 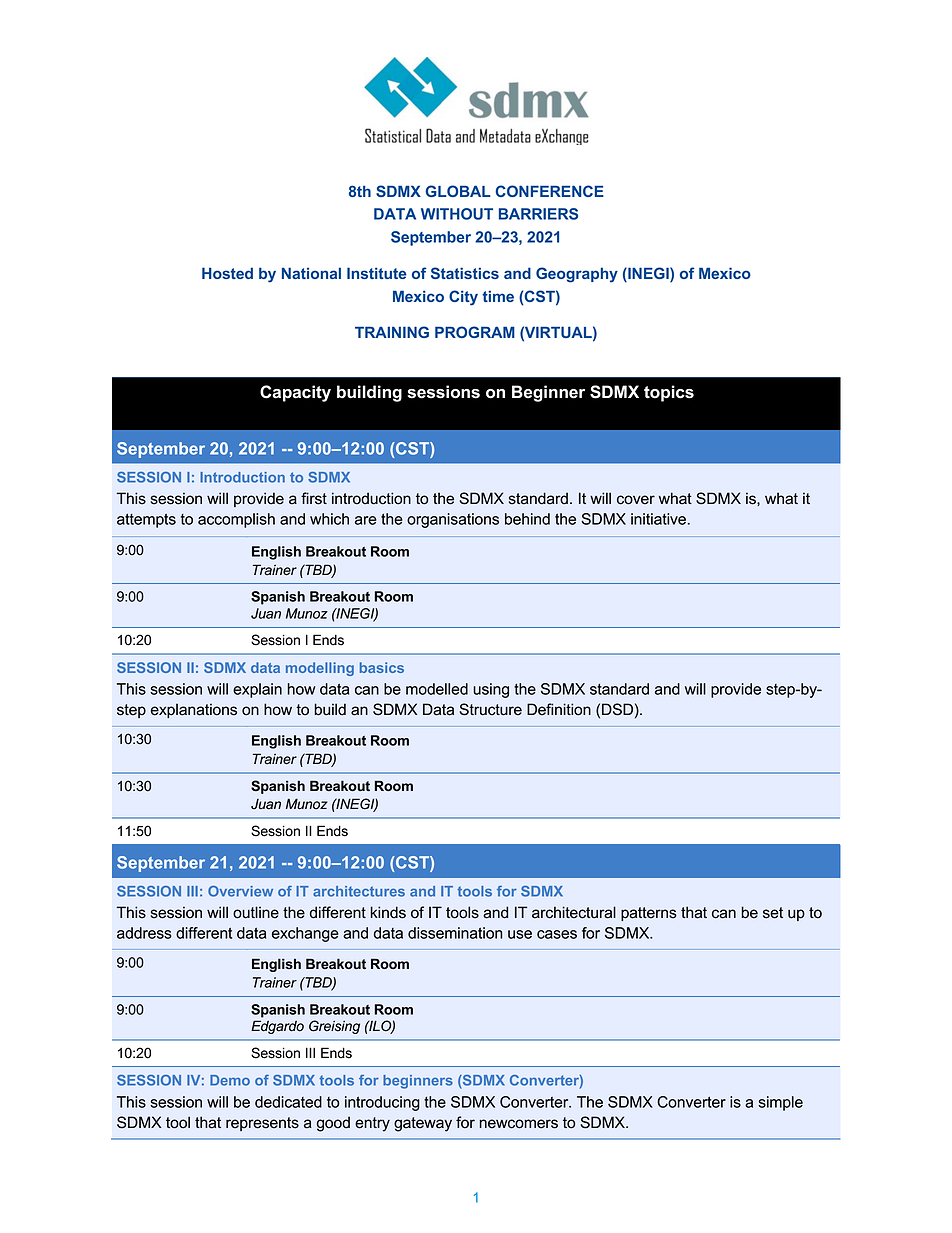 I want to click on Demo, so click(x=230, y=1080).
